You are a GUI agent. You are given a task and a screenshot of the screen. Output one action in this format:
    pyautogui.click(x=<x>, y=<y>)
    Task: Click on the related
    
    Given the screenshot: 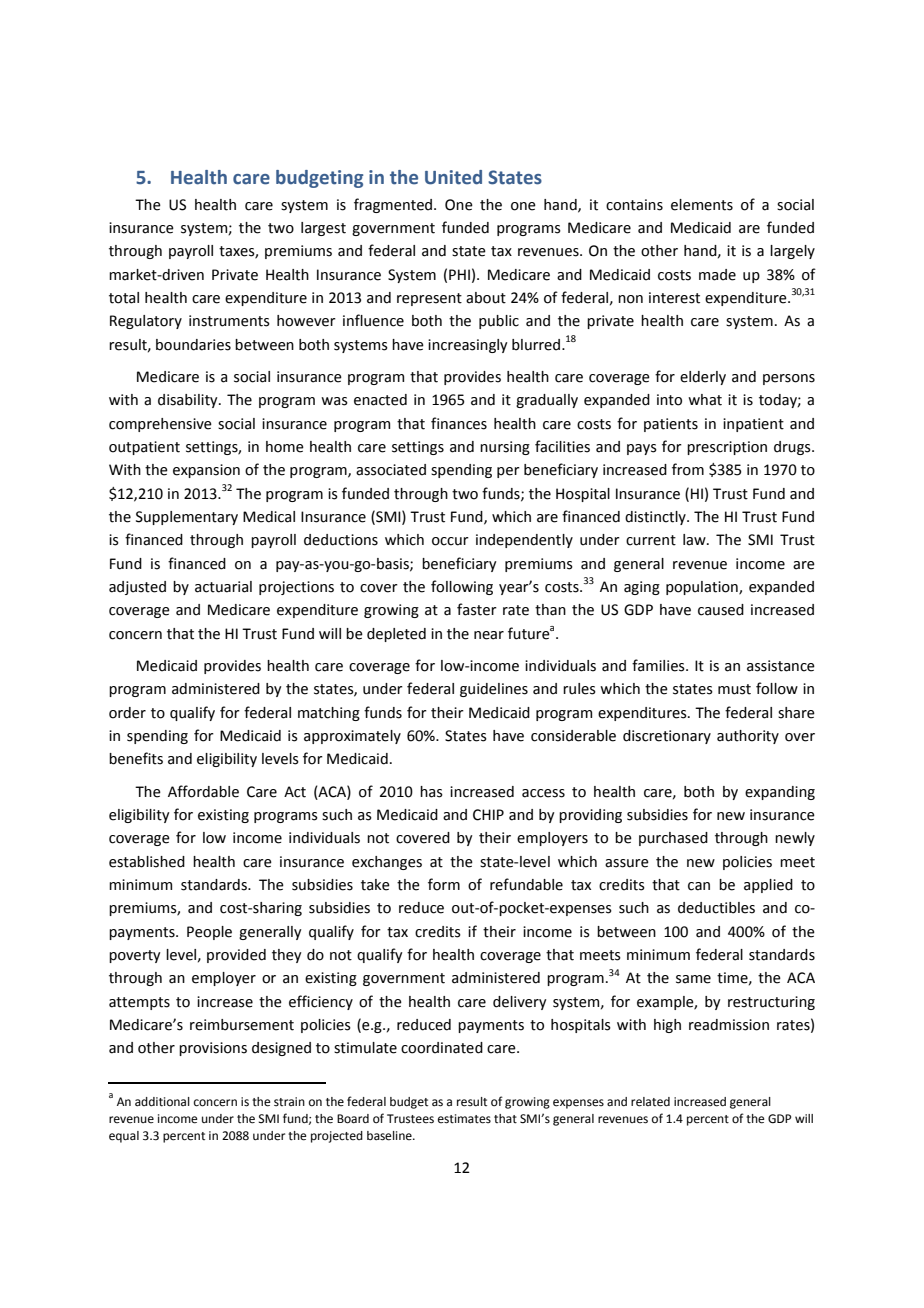 What is the action you would take?
    pyautogui.click(x=650, y=1102)
